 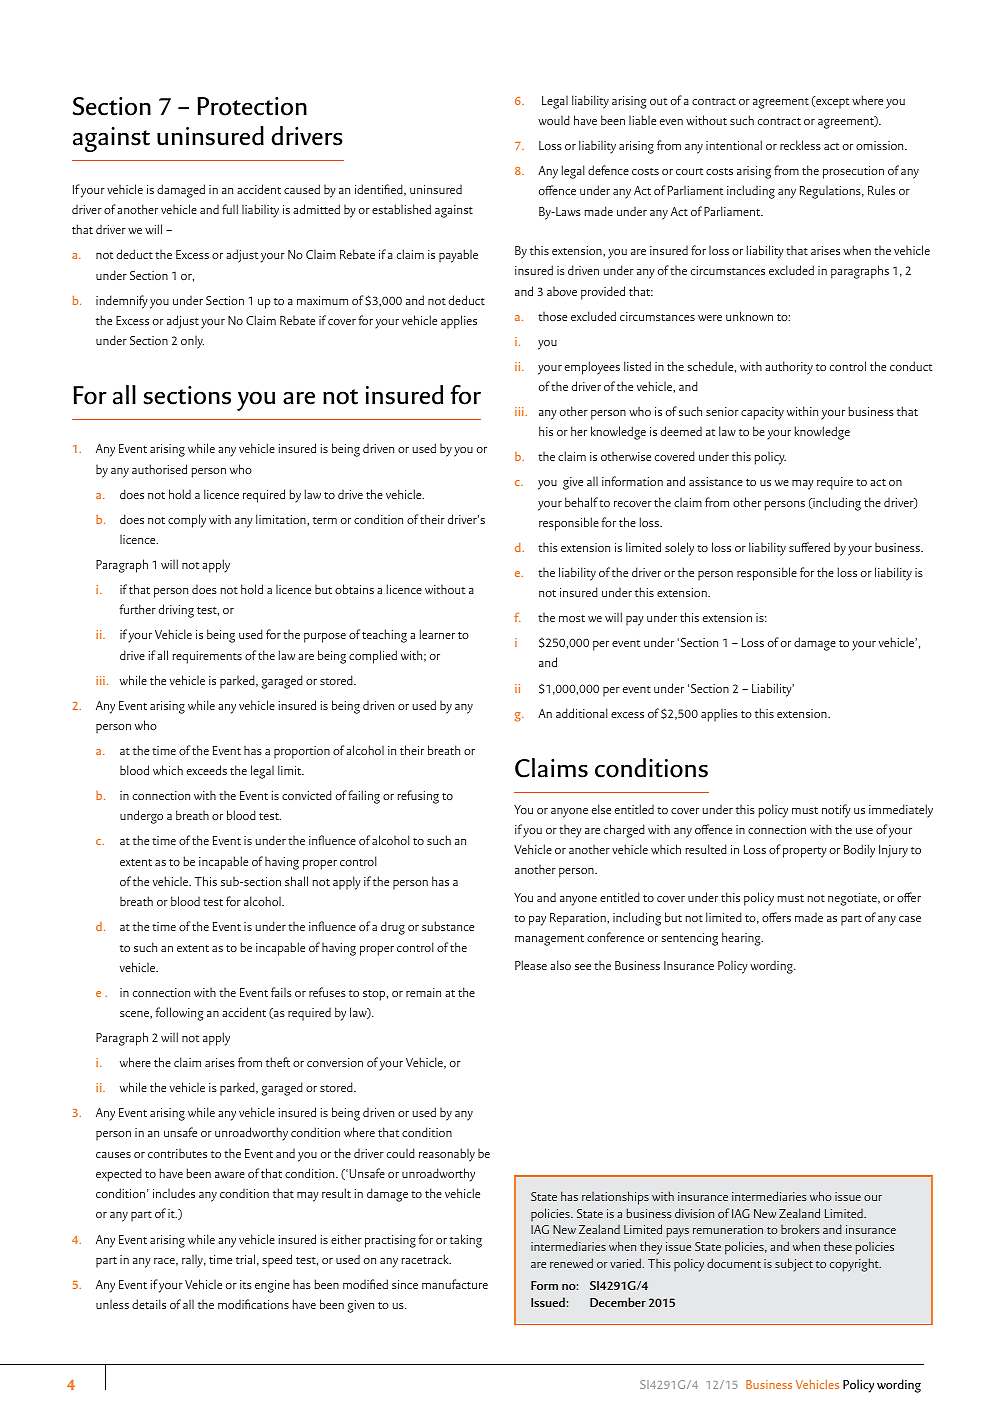 What do you see at coordinates (207, 770) in the screenshot?
I see `exceeds` at bounding box center [207, 770].
